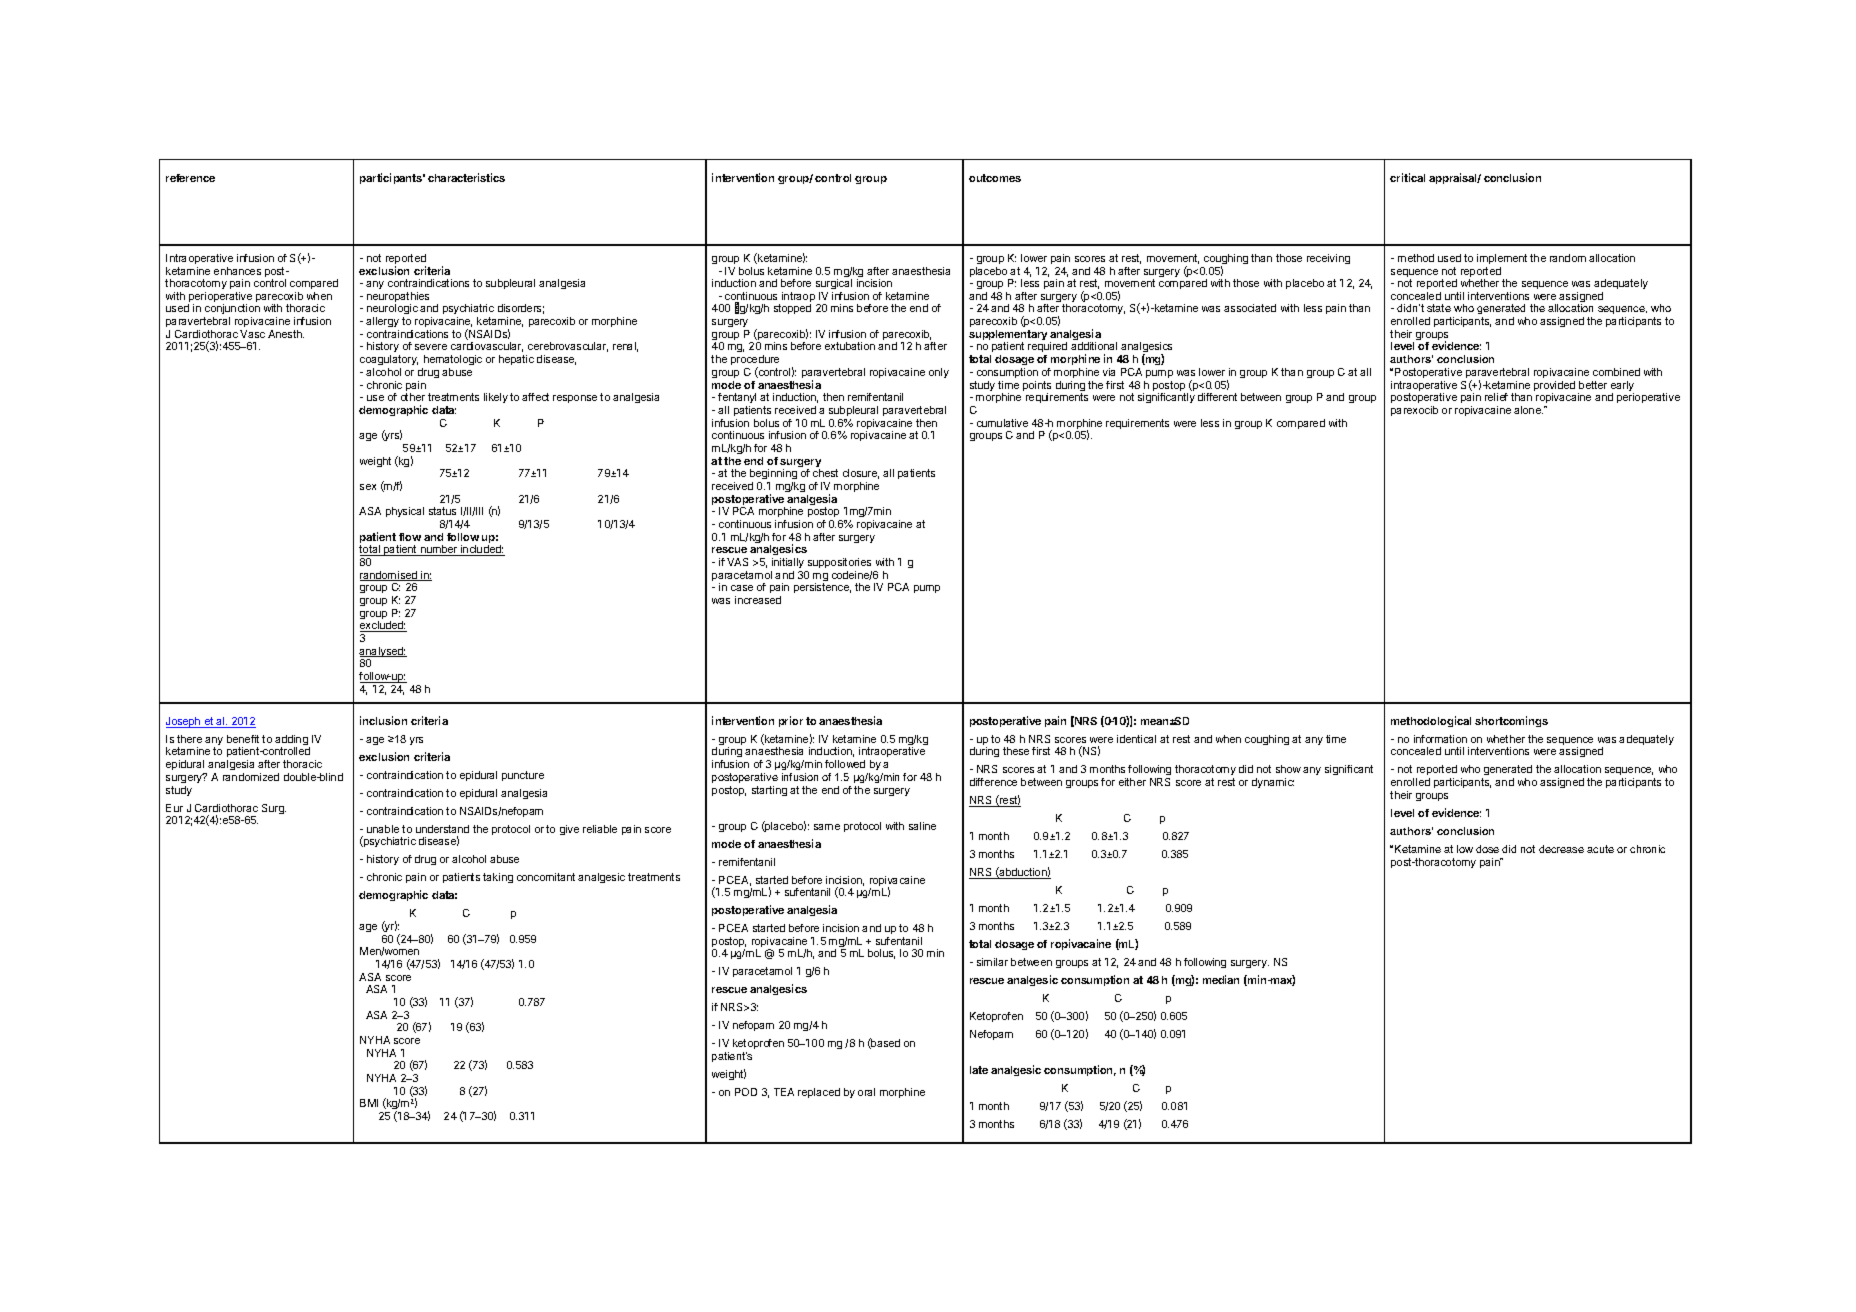 The width and height of the screenshot is (1856, 1312). I want to click on unable, so click(383, 829).
